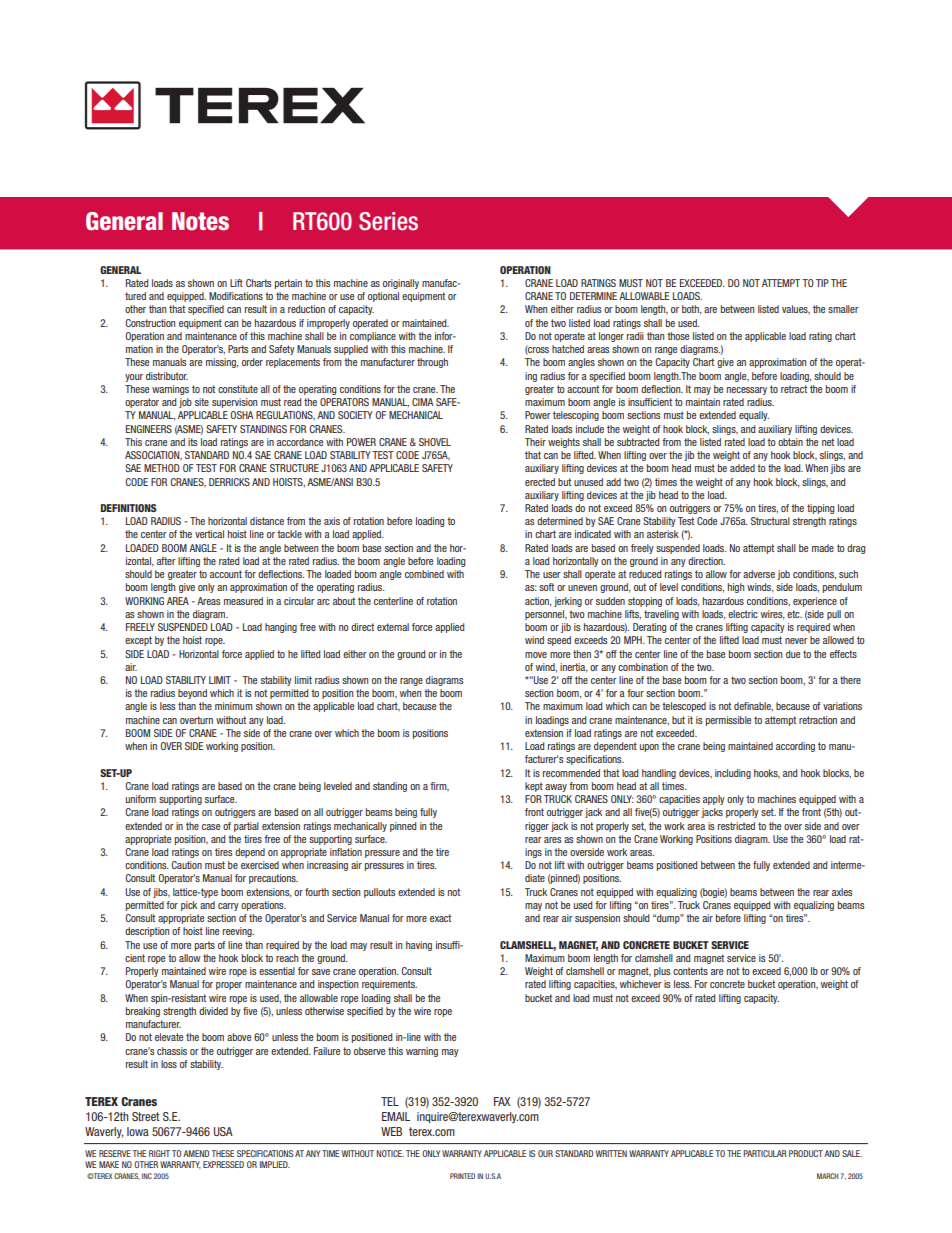  I want to click on exact, so click(440, 918).
